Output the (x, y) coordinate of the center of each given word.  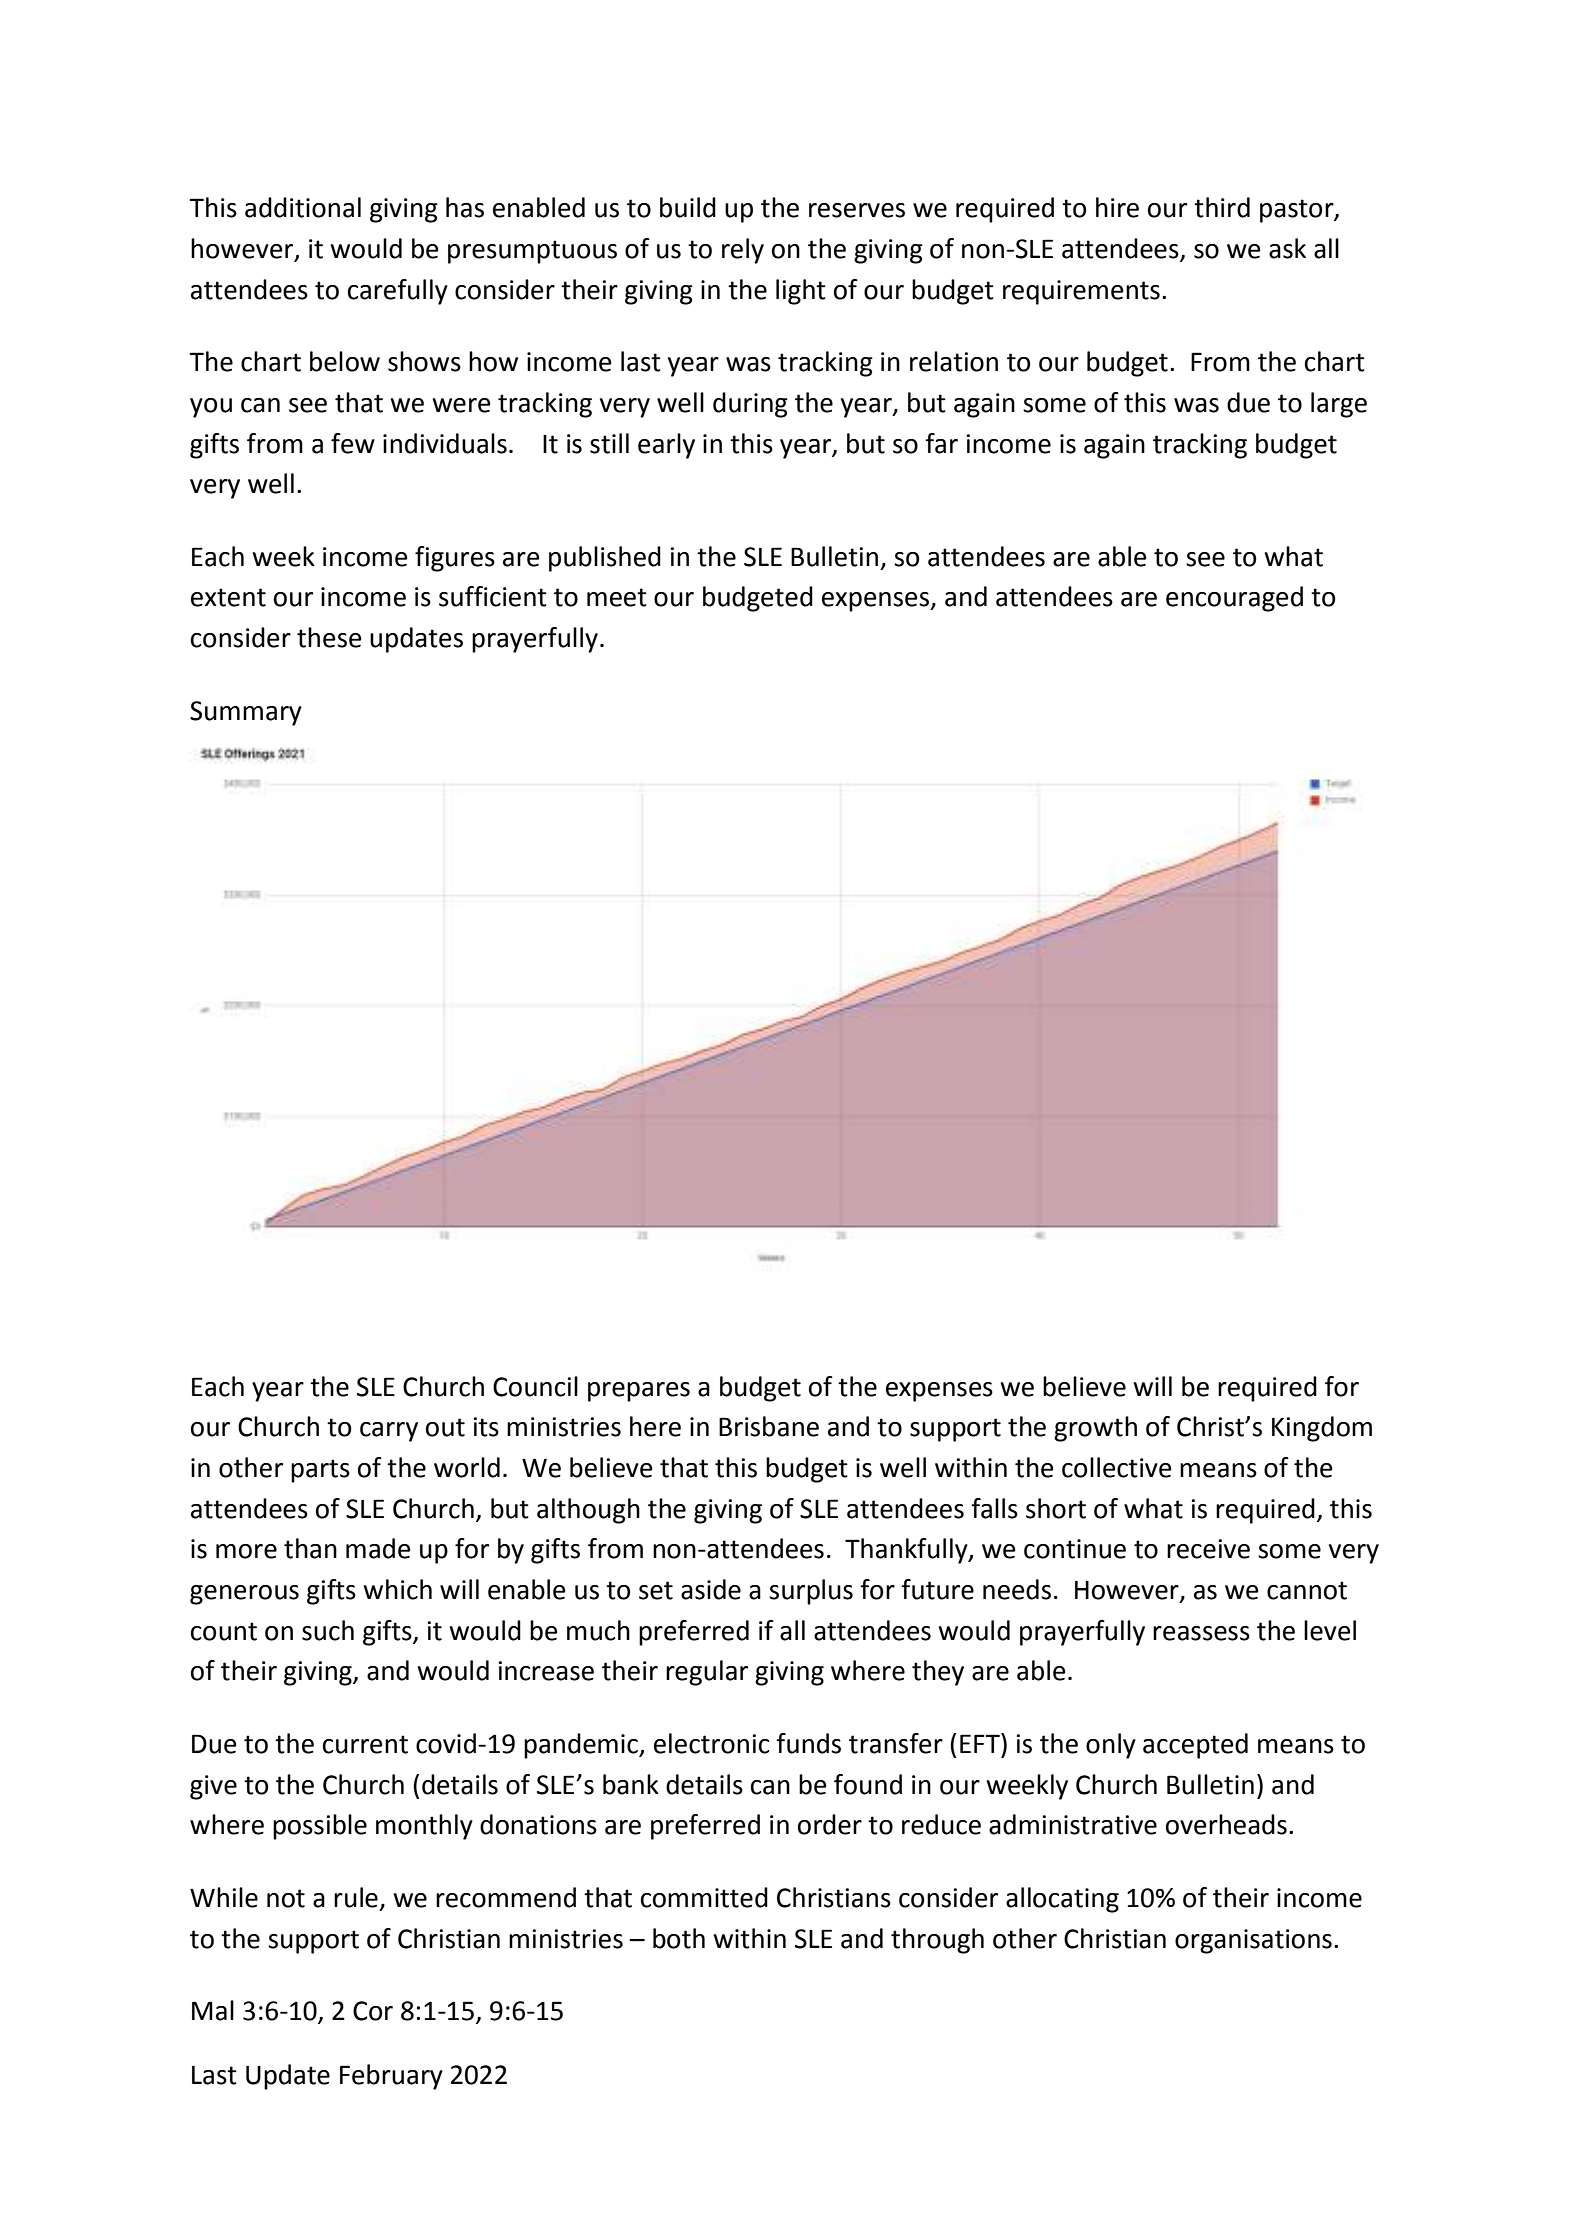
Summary (246, 713)
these (329, 637)
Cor (373, 2011)
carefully (398, 292)
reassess (1201, 1633)
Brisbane (769, 1426)
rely (743, 251)
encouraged (1234, 599)
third (1222, 207)
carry (389, 1432)
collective (1117, 1467)
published (605, 559)
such (328, 1630)
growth (1095, 1429)
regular (707, 1673)
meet (617, 597)
